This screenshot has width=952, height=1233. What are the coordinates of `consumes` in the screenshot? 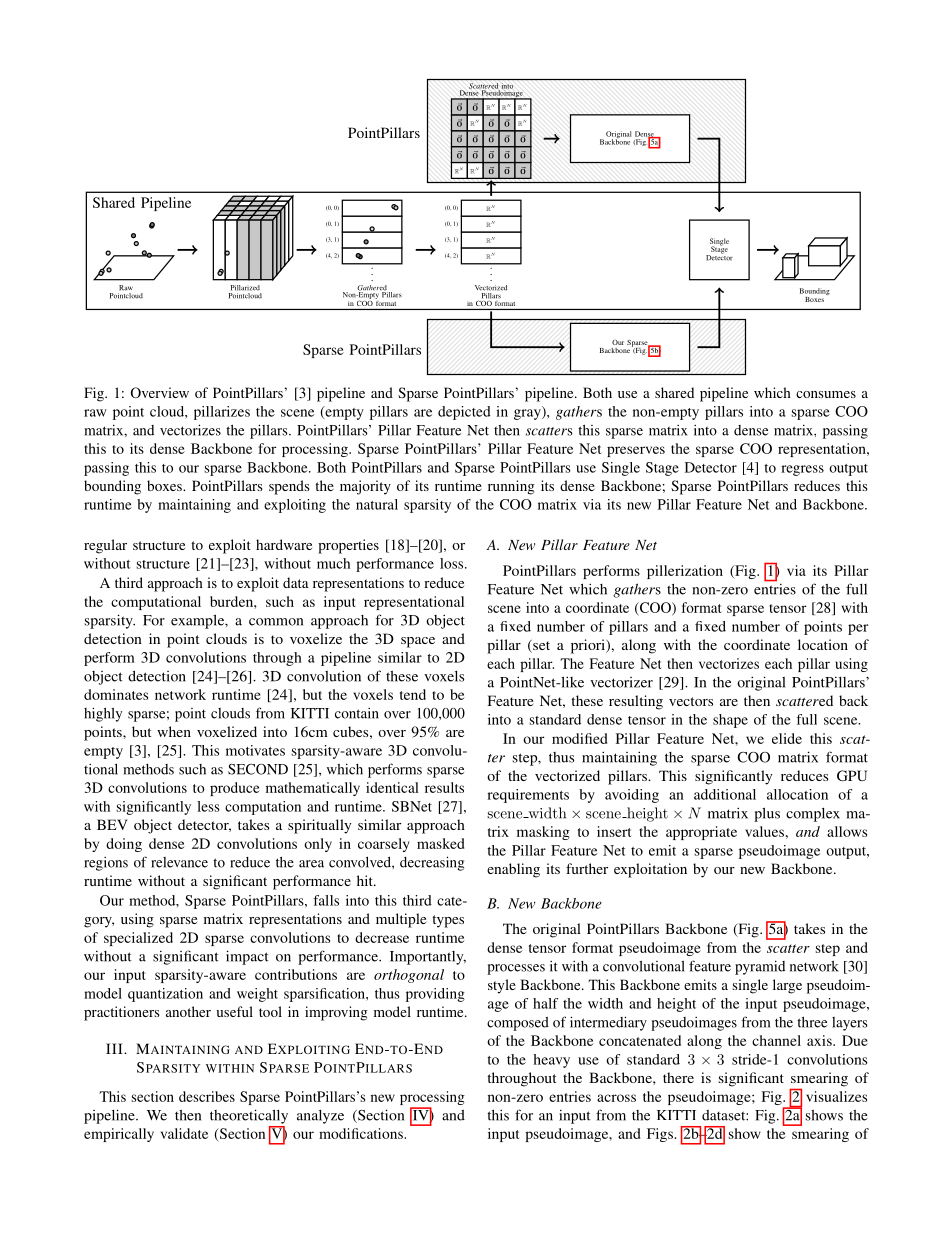 It's located at (826, 394).
